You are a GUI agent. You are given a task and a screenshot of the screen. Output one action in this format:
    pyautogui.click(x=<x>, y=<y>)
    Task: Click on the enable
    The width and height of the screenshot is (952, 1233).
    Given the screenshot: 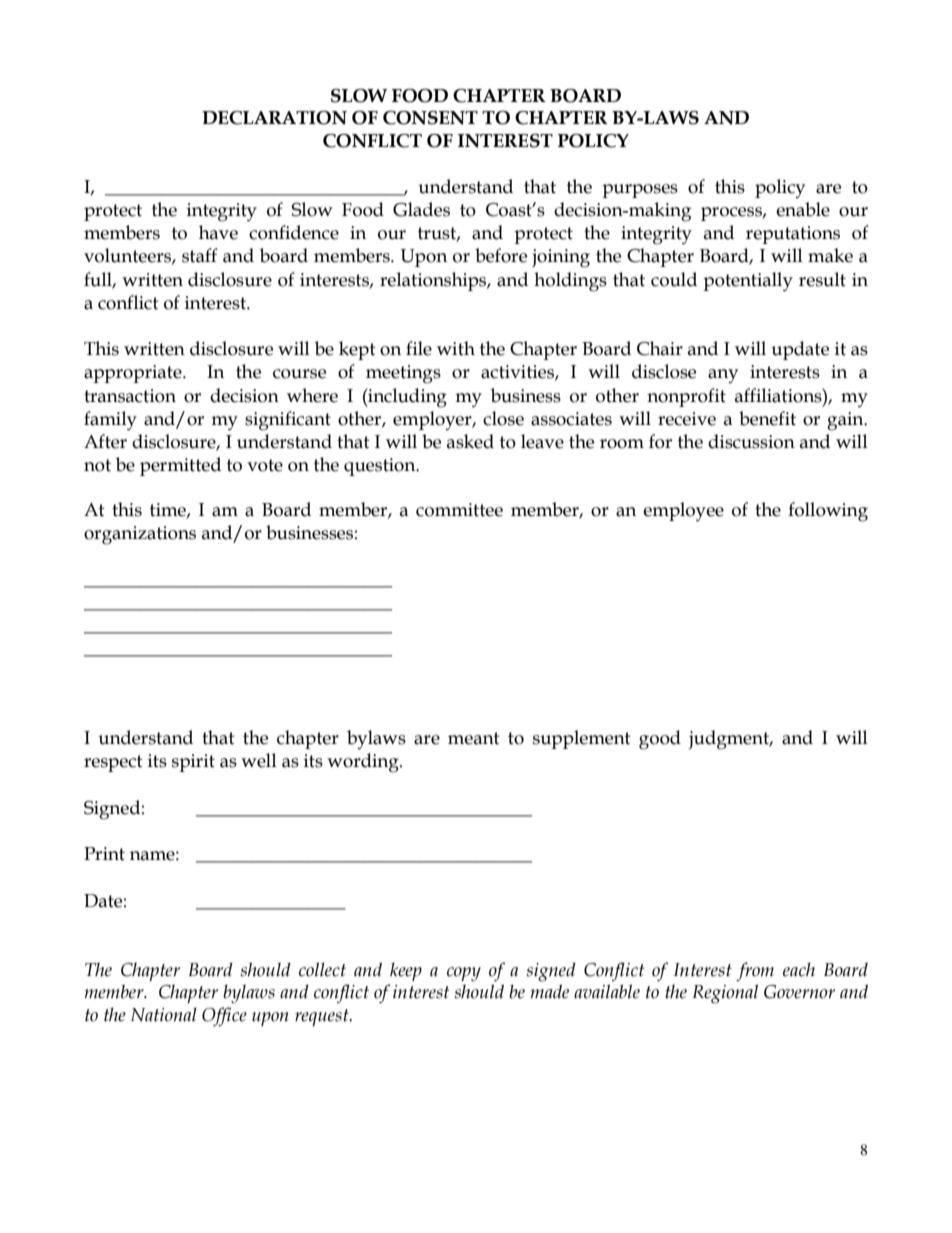 What is the action you would take?
    pyautogui.click(x=803, y=209)
